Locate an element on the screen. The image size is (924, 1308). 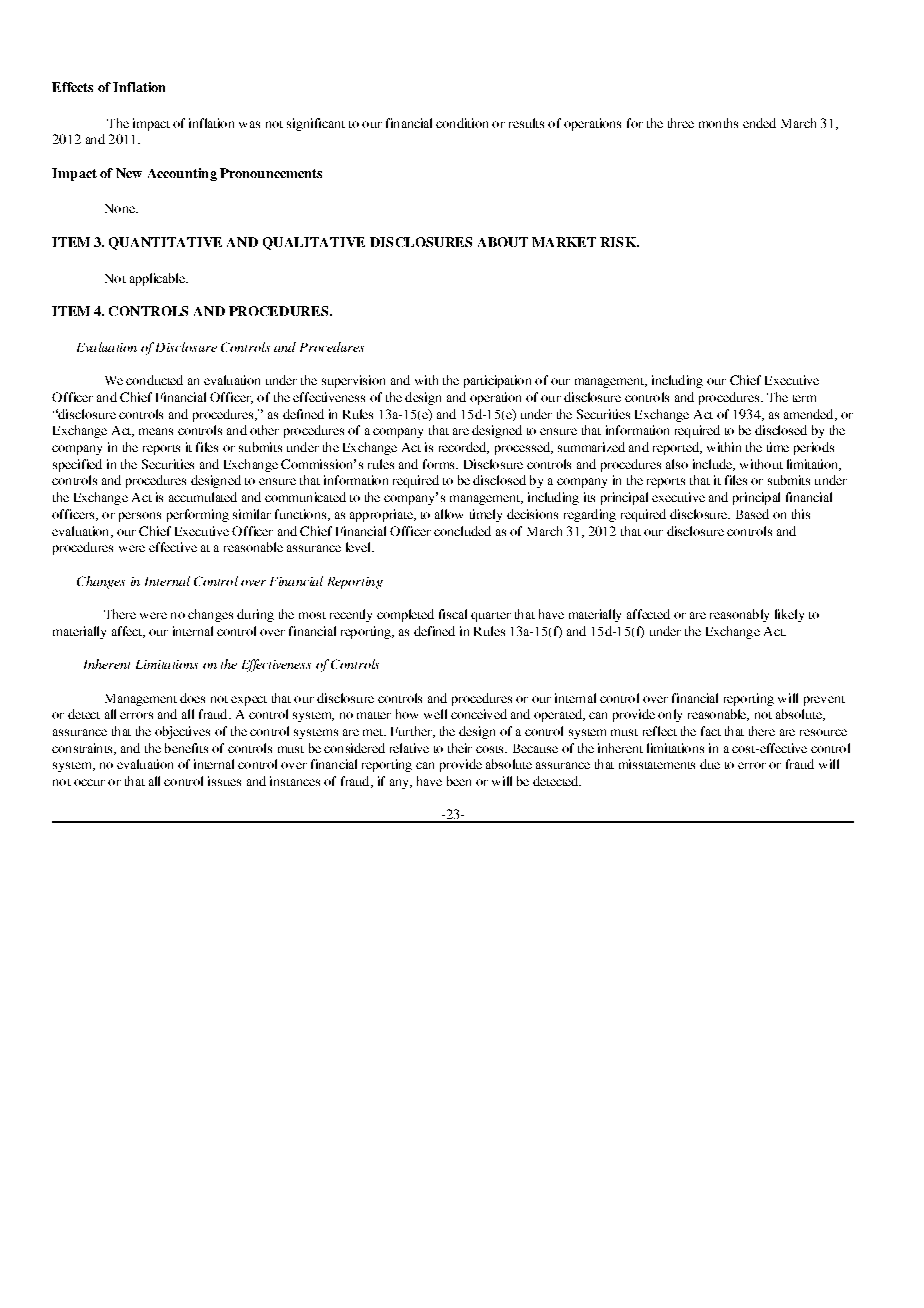
was is located at coordinates (249, 124).
